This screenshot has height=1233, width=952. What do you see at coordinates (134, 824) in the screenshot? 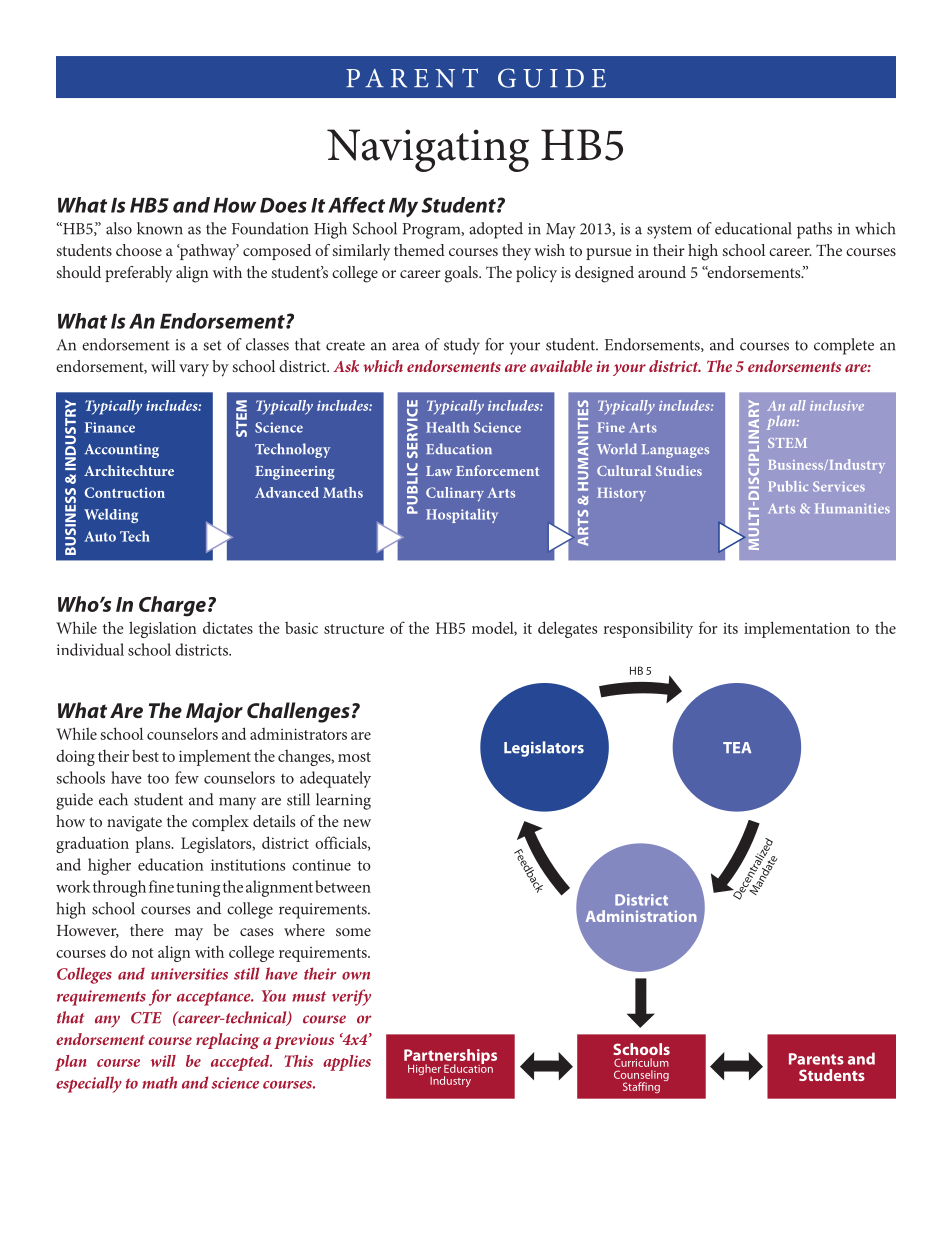
I see `navigate` at bounding box center [134, 824].
